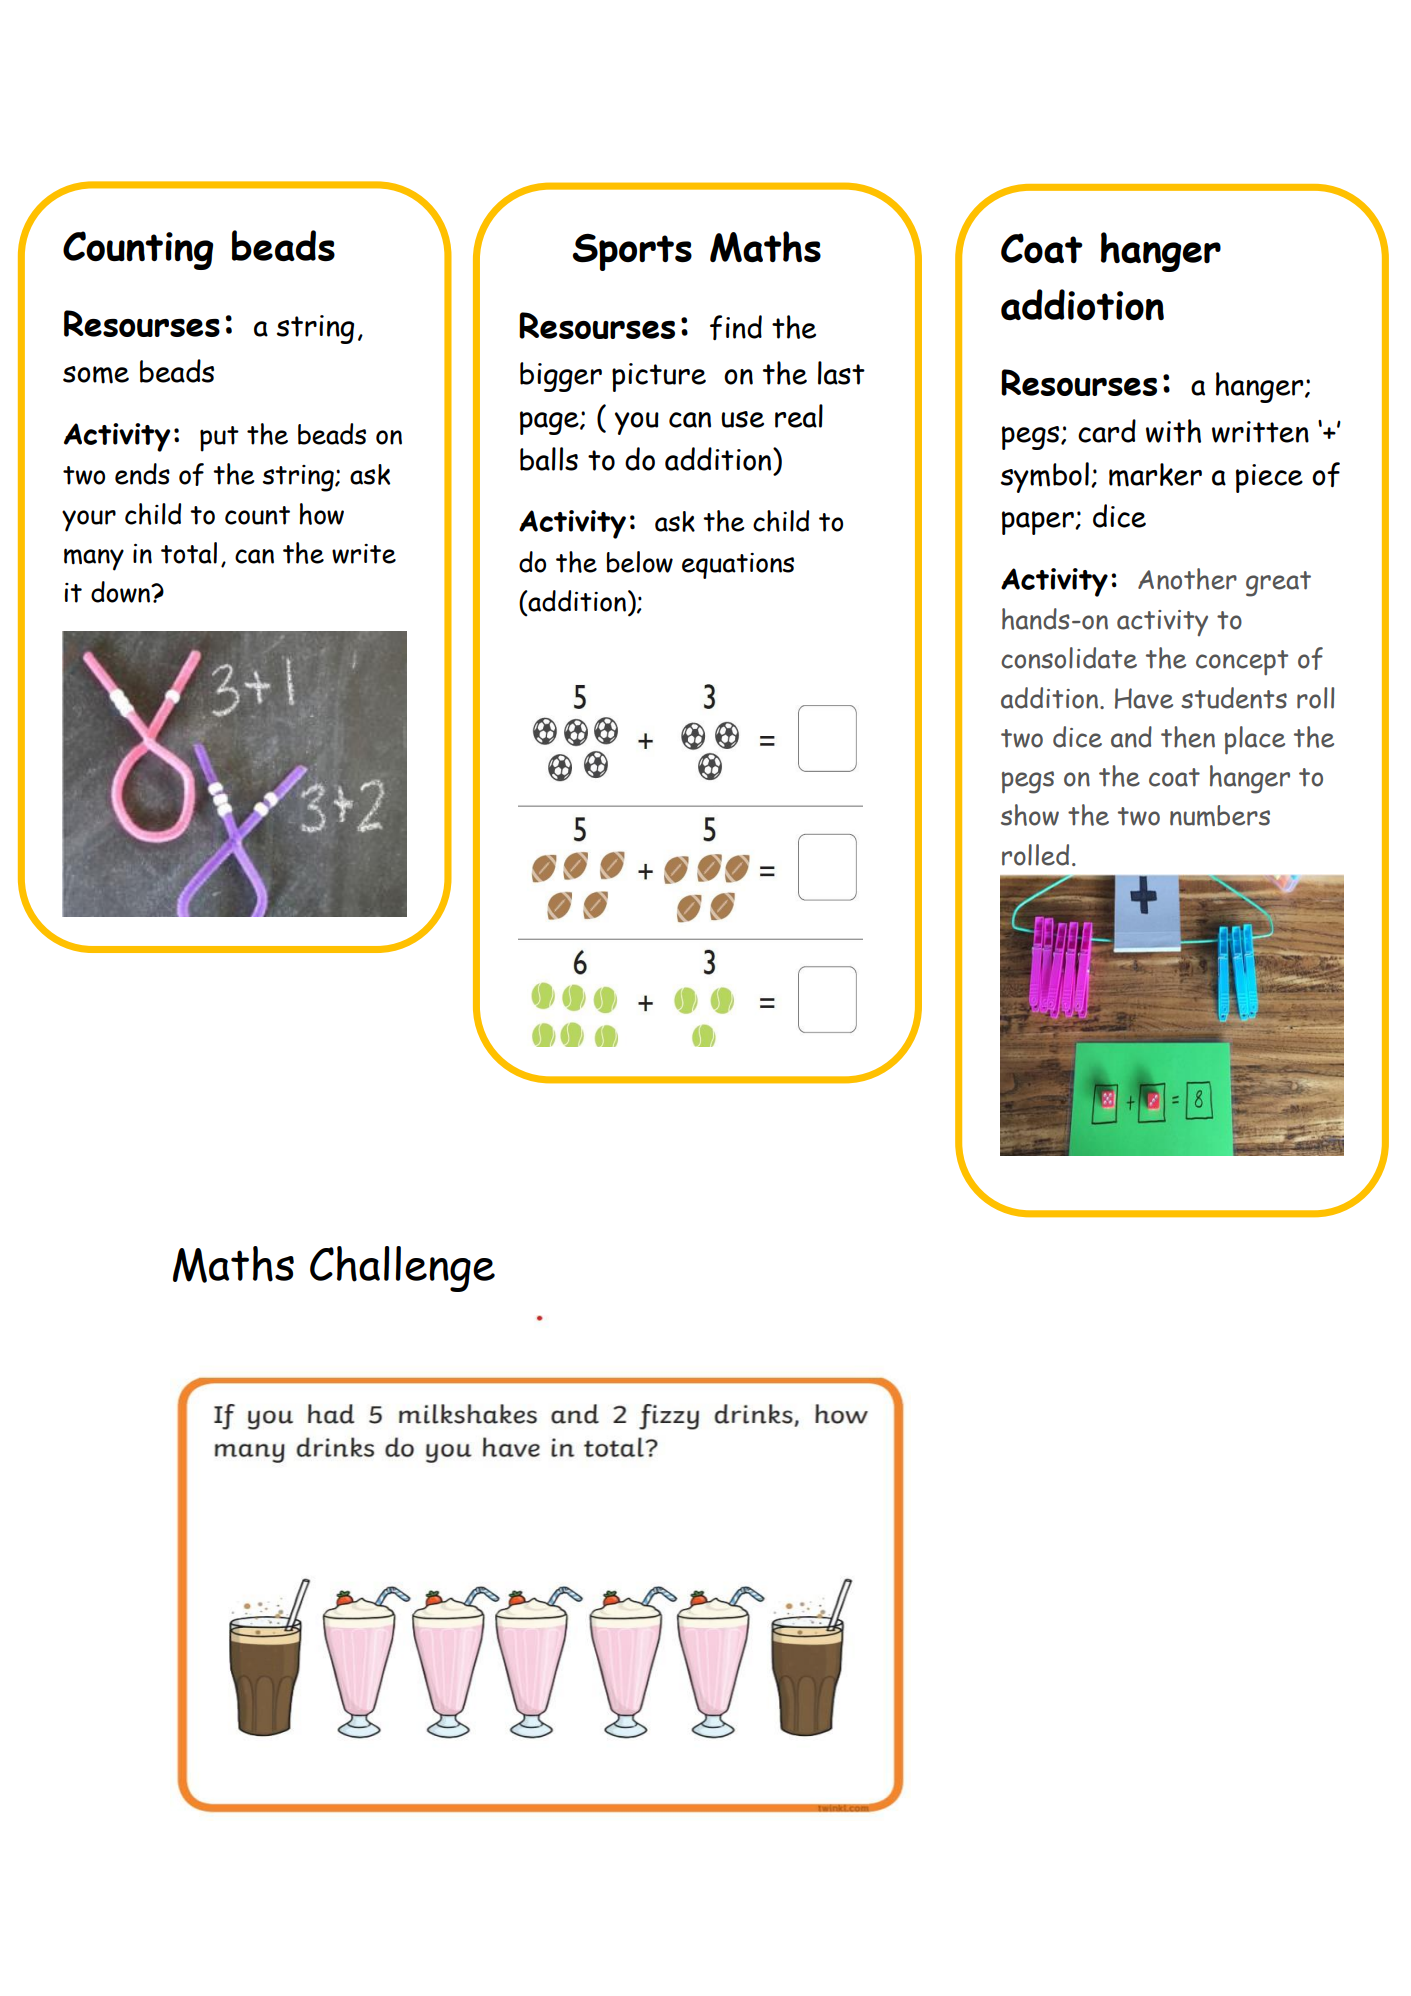 This document has height=1996, width=1411. What do you see at coordinates (94, 559) in the document?
I see `many` at bounding box center [94, 559].
